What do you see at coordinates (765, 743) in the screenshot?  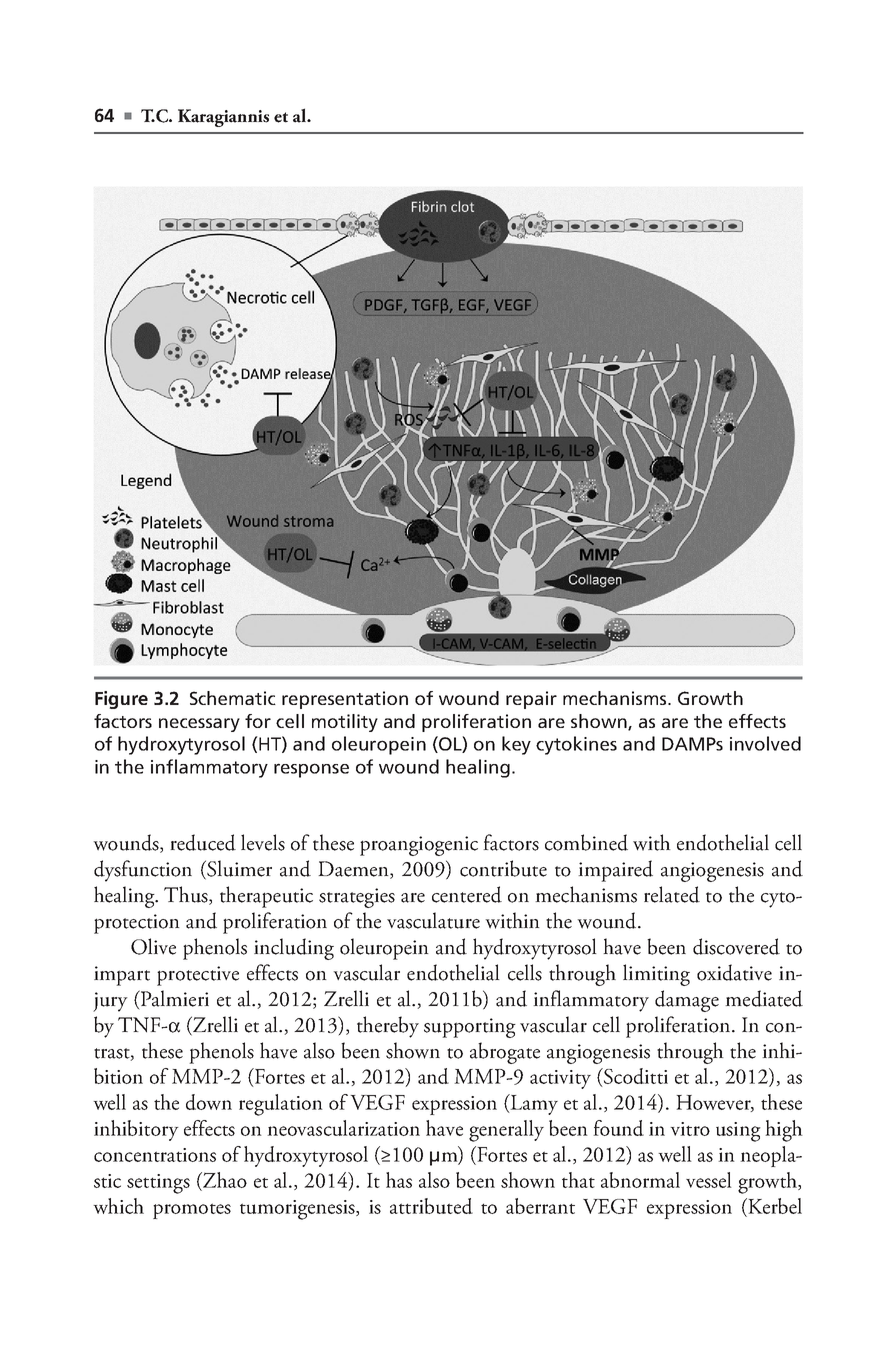 I see `involved` at bounding box center [765, 743].
